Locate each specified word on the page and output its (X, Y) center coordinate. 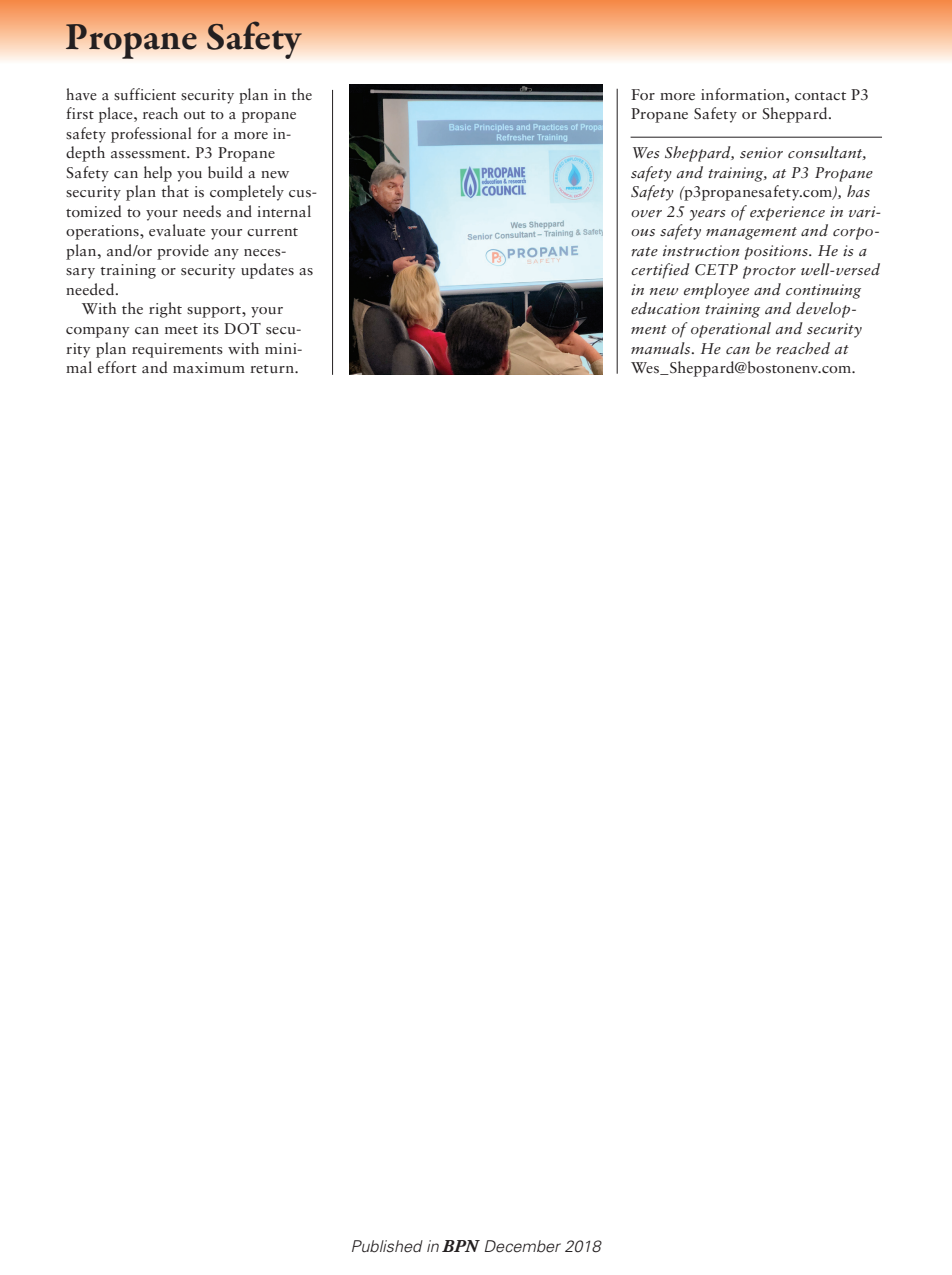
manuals (662, 348)
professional (151, 135)
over (646, 214)
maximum (209, 367)
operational (731, 330)
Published (387, 1246)
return (273, 369)
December (523, 1246)
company (98, 332)
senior (761, 152)
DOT (242, 329)
